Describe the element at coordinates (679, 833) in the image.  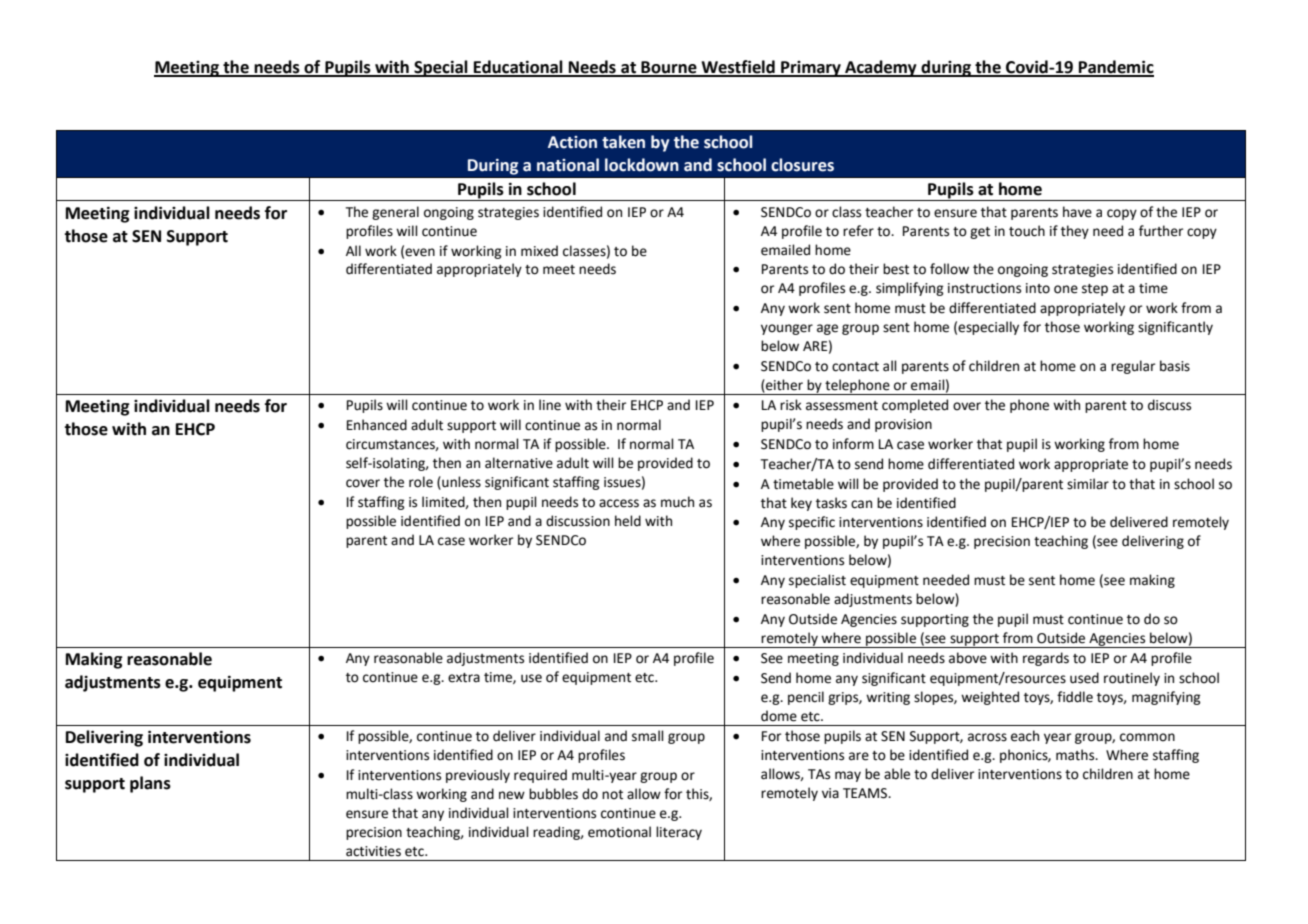
I see `literacy` at that location.
